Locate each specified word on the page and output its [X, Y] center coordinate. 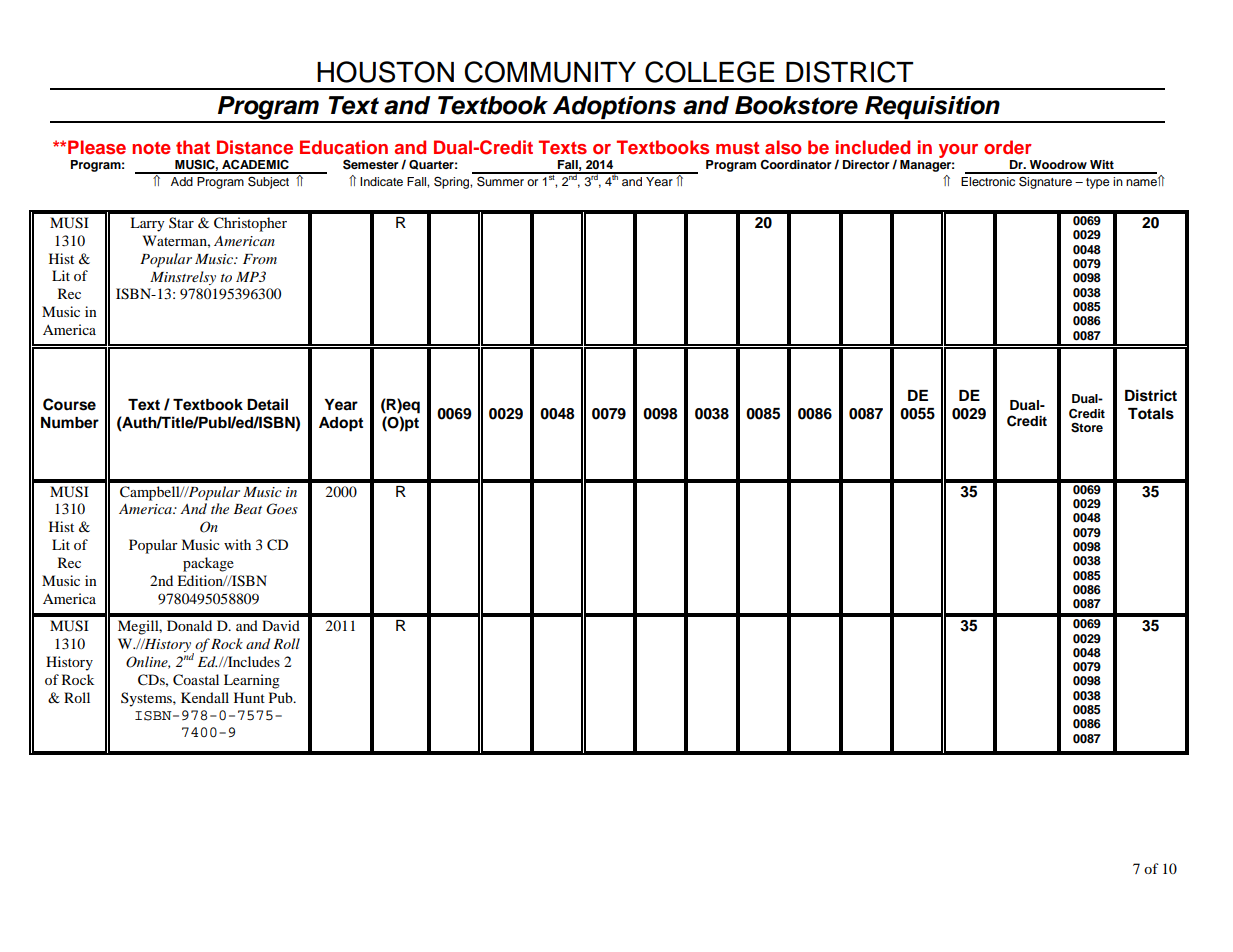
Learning [252, 681]
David [281, 625]
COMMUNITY [550, 72]
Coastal [196, 680]
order [1008, 147]
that [193, 147]
